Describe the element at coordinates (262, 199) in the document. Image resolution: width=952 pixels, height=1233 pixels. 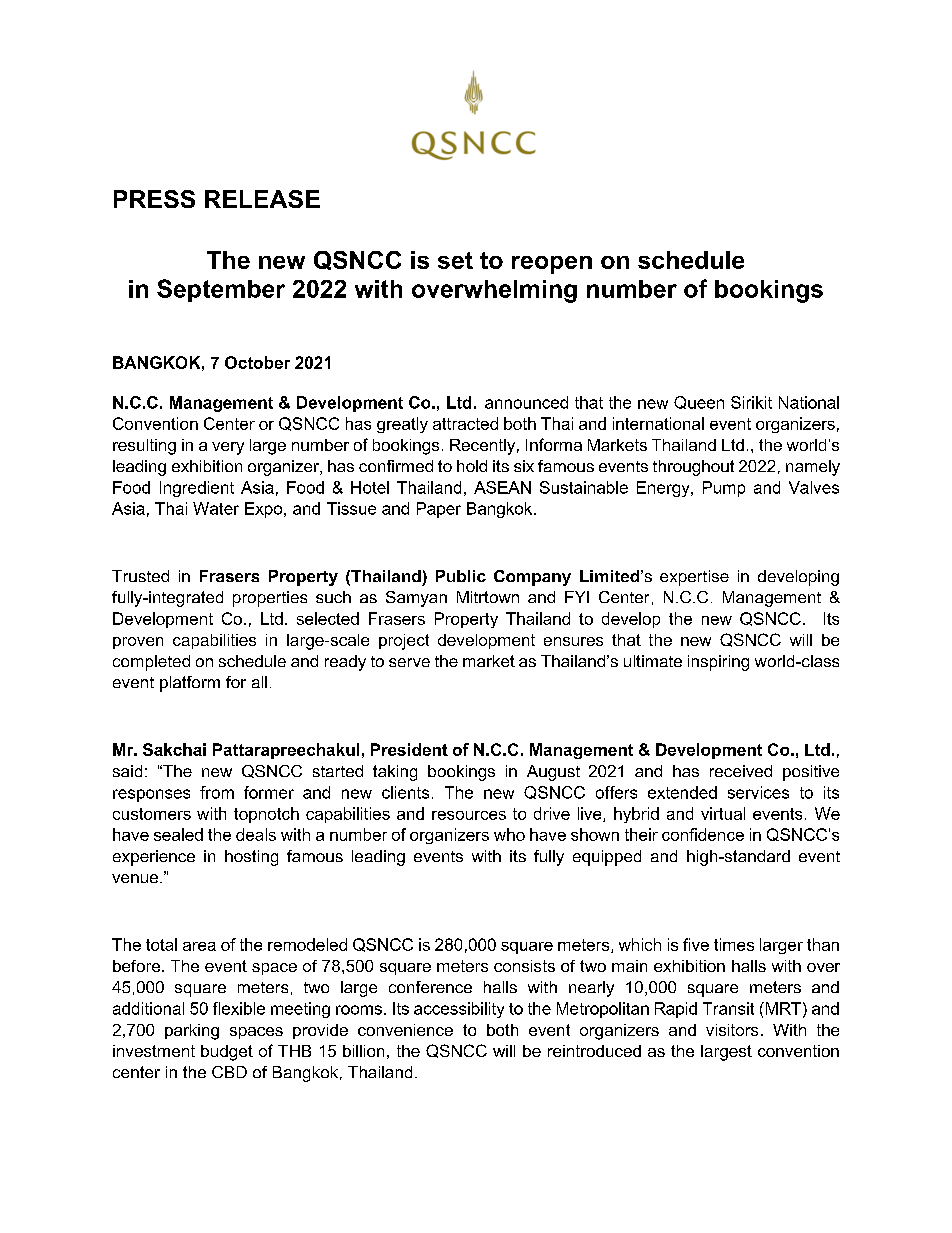
I see `RELEASE` at that location.
